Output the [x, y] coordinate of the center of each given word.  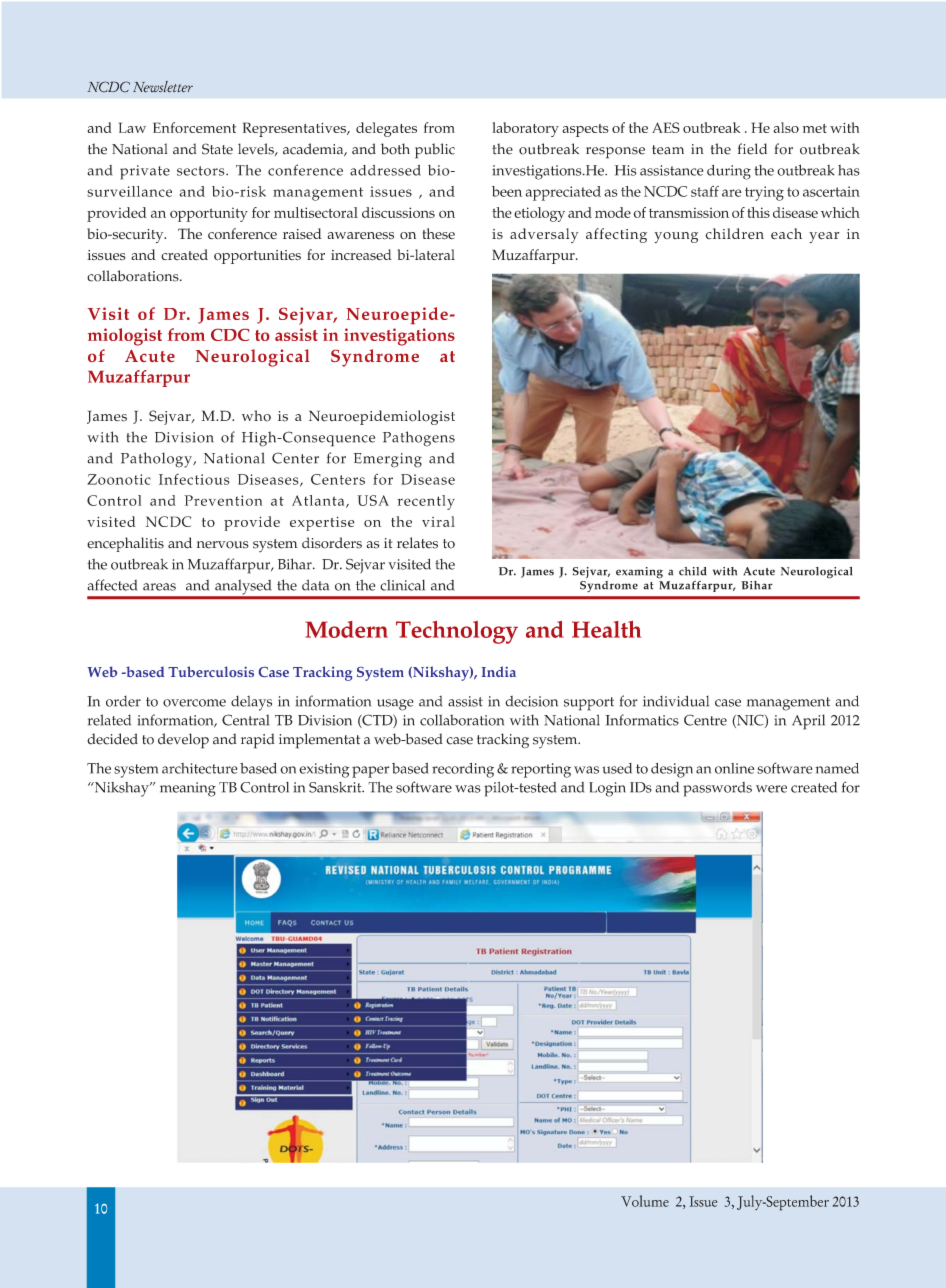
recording [463, 770]
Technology [457, 632]
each [786, 234]
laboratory [525, 129]
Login [607, 789]
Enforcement [194, 127]
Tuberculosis [211, 671]
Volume [645, 1201]
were [771, 789]
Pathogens [419, 439]
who [256, 416]
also [786, 127]
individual [676, 701]
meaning [188, 789]
